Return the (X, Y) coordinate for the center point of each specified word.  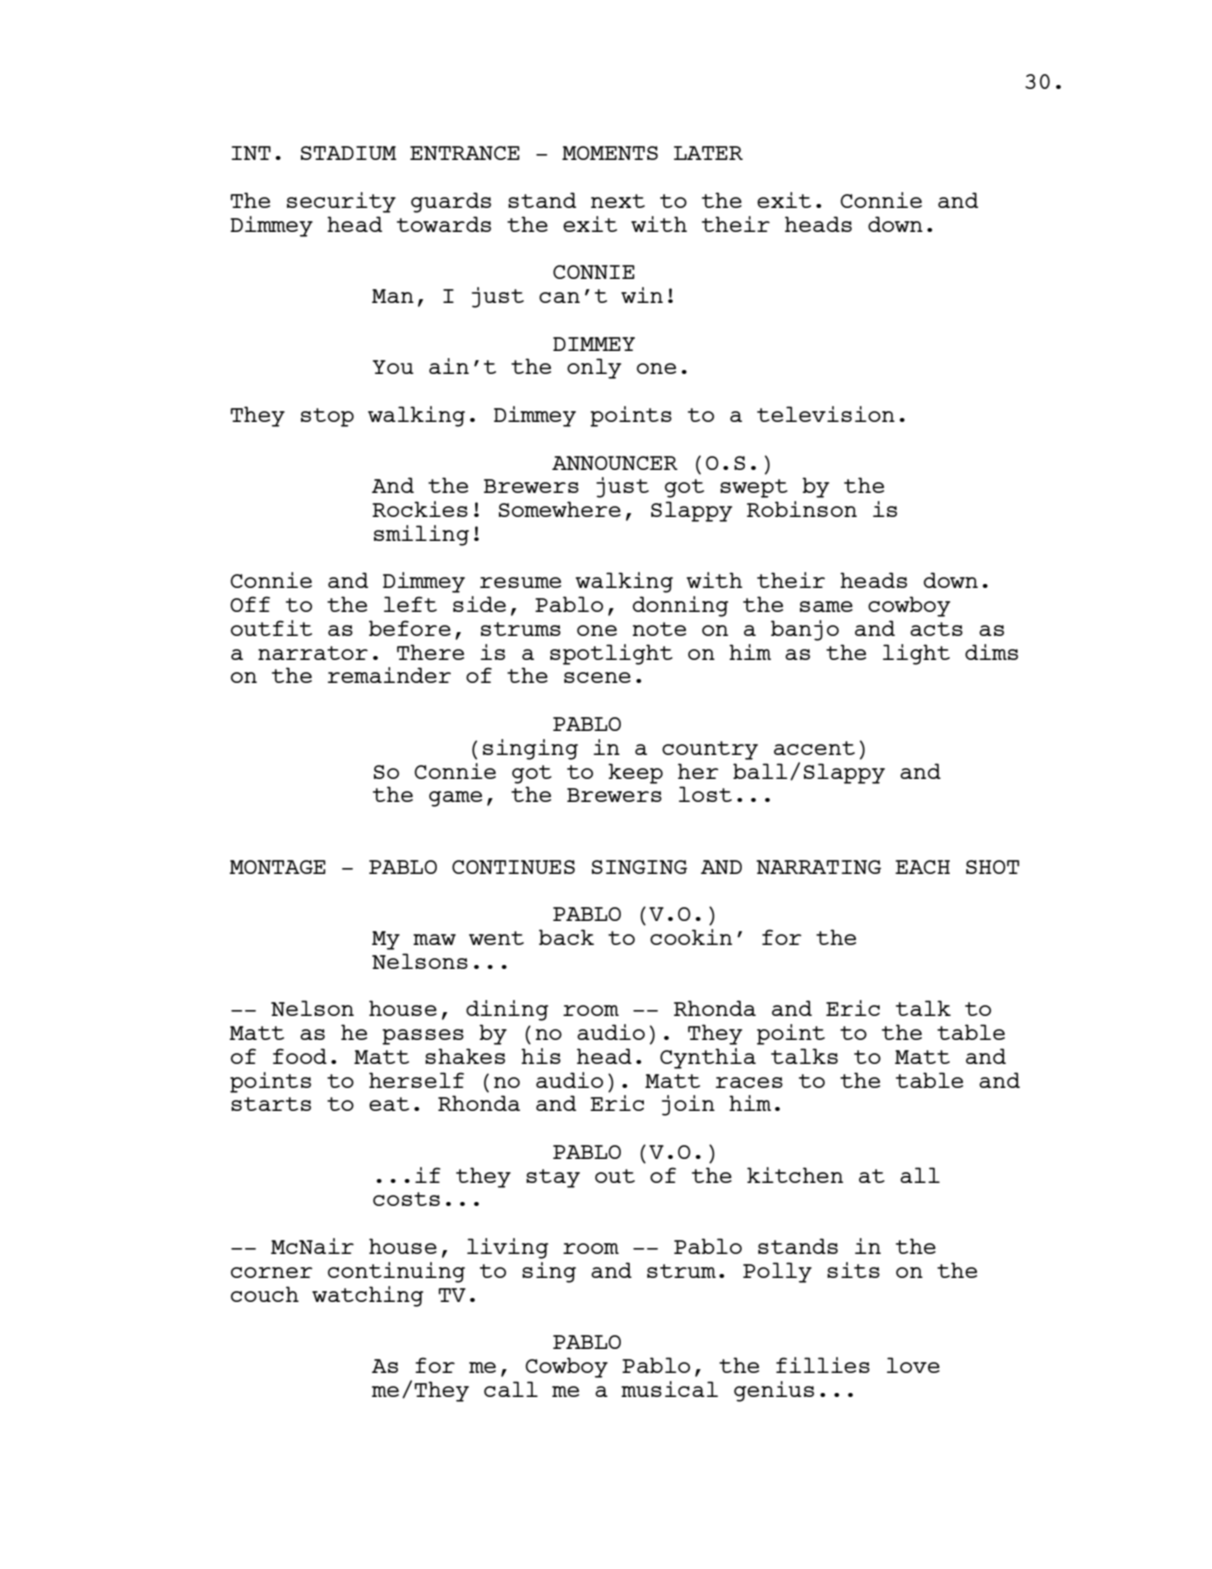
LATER (708, 153)
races (749, 1082)
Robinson (802, 509)
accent (814, 748)
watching (367, 1296)
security (341, 202)
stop (327, 417)
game (455, 799)
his (541, 1056)
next (618, 201)
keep (635, 773)
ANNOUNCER (615, 463)
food (300, 1056)
